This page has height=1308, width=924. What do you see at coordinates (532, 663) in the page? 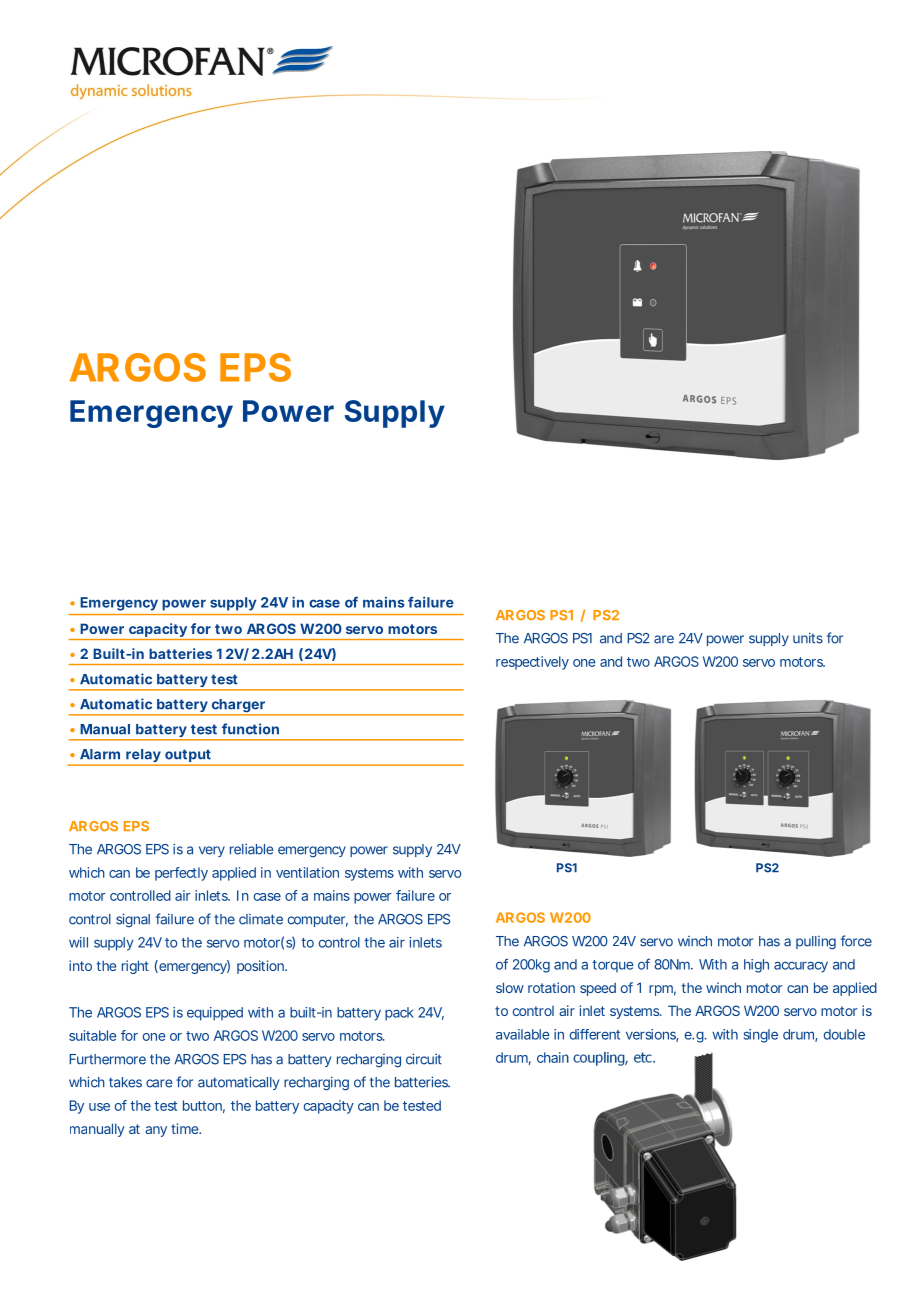
I see `respectively` at bounding box center [532, 663].
